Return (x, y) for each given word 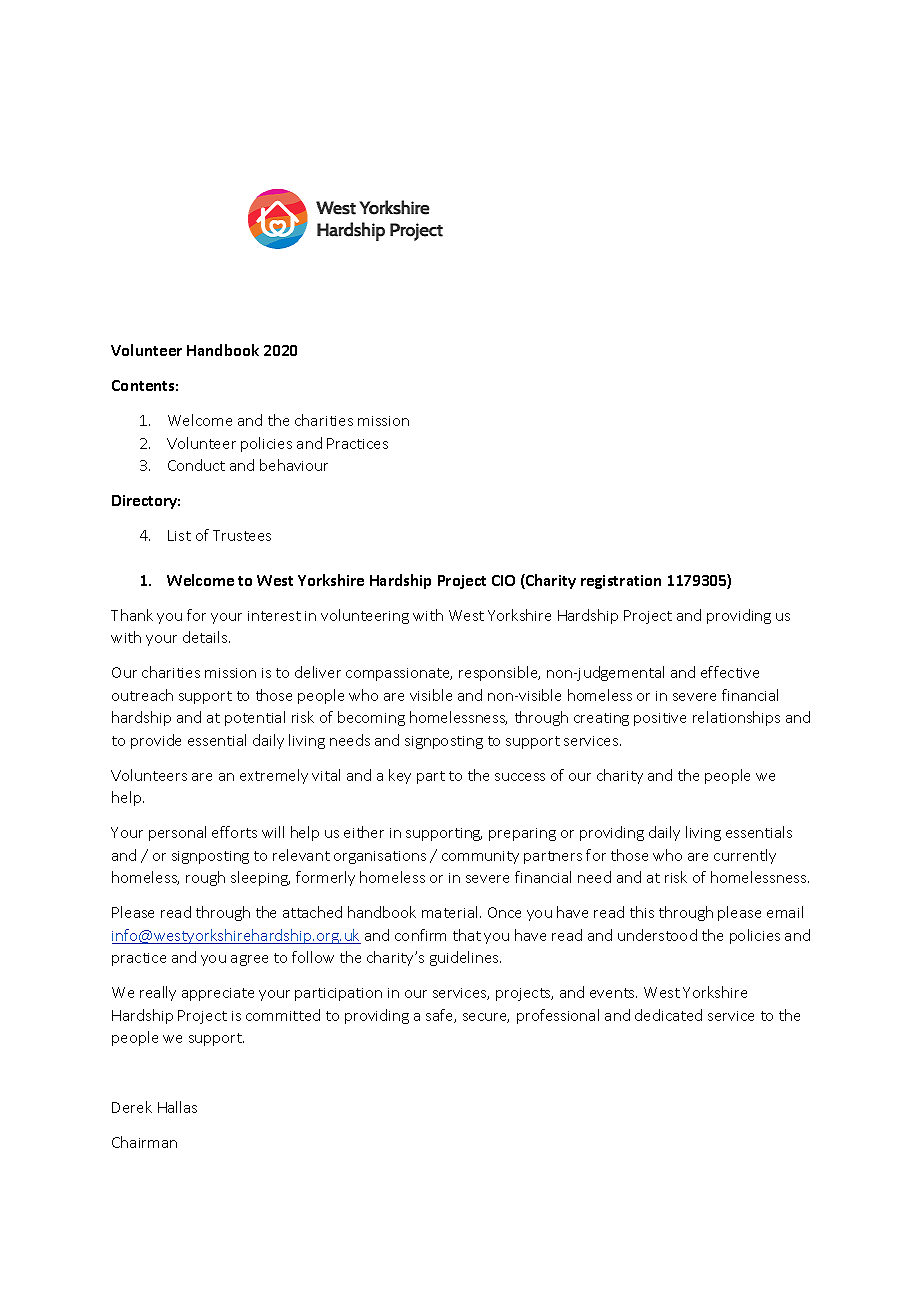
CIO (503, 580)
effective (730, 672)
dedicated (668, 1015)
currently (745, 856)
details (206, 637)
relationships (736, 718)
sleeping (260, 878)
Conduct (196, 465)
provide (156, 741)
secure (486, 1018)
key (400, 776)
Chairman (144, 1142)
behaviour (294, 465)
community (480, 857)
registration (621, 582)
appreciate (218, 994)
